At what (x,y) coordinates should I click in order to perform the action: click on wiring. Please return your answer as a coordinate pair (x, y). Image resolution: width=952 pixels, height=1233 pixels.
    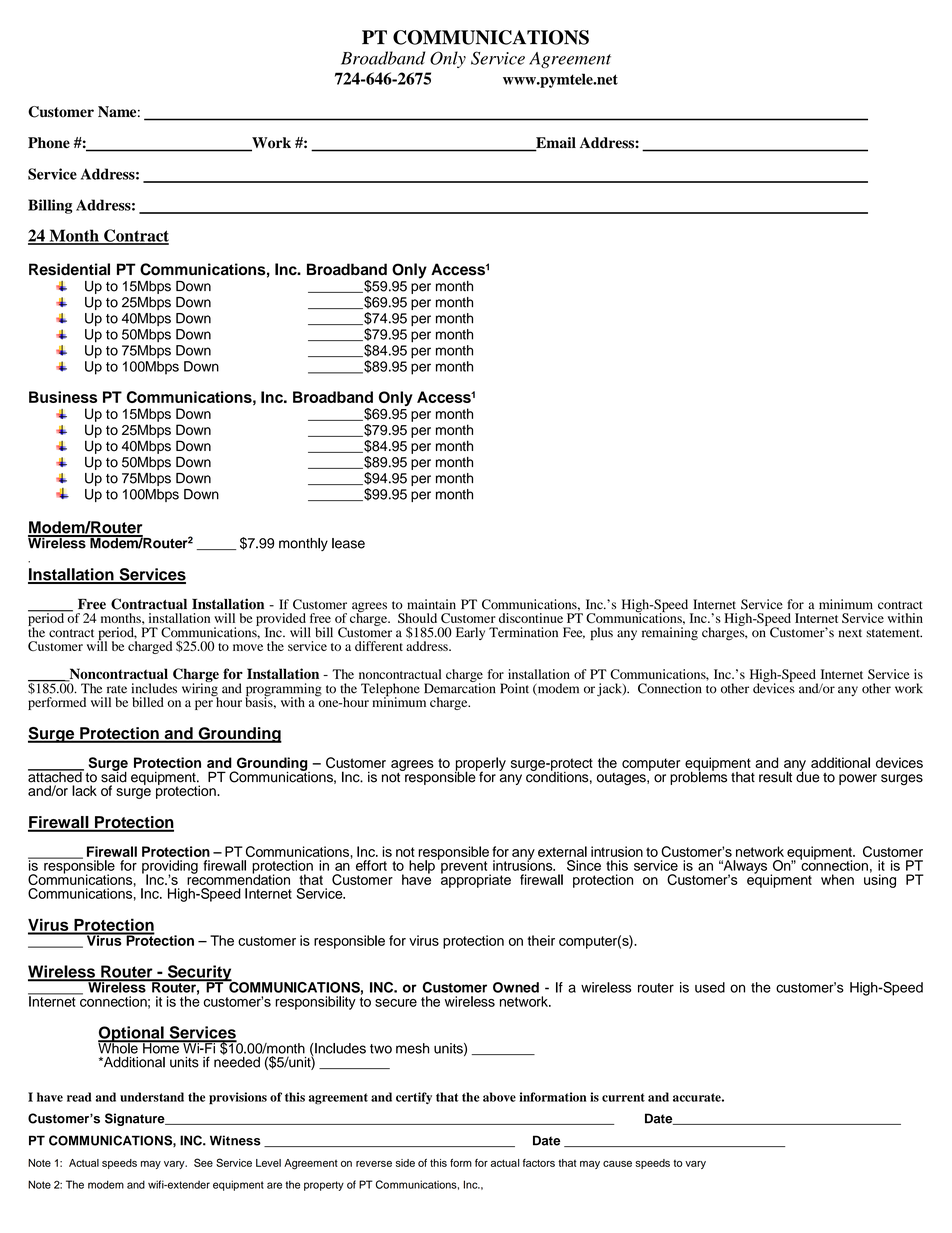
    Looking at the image, I should click on (200, 690).
